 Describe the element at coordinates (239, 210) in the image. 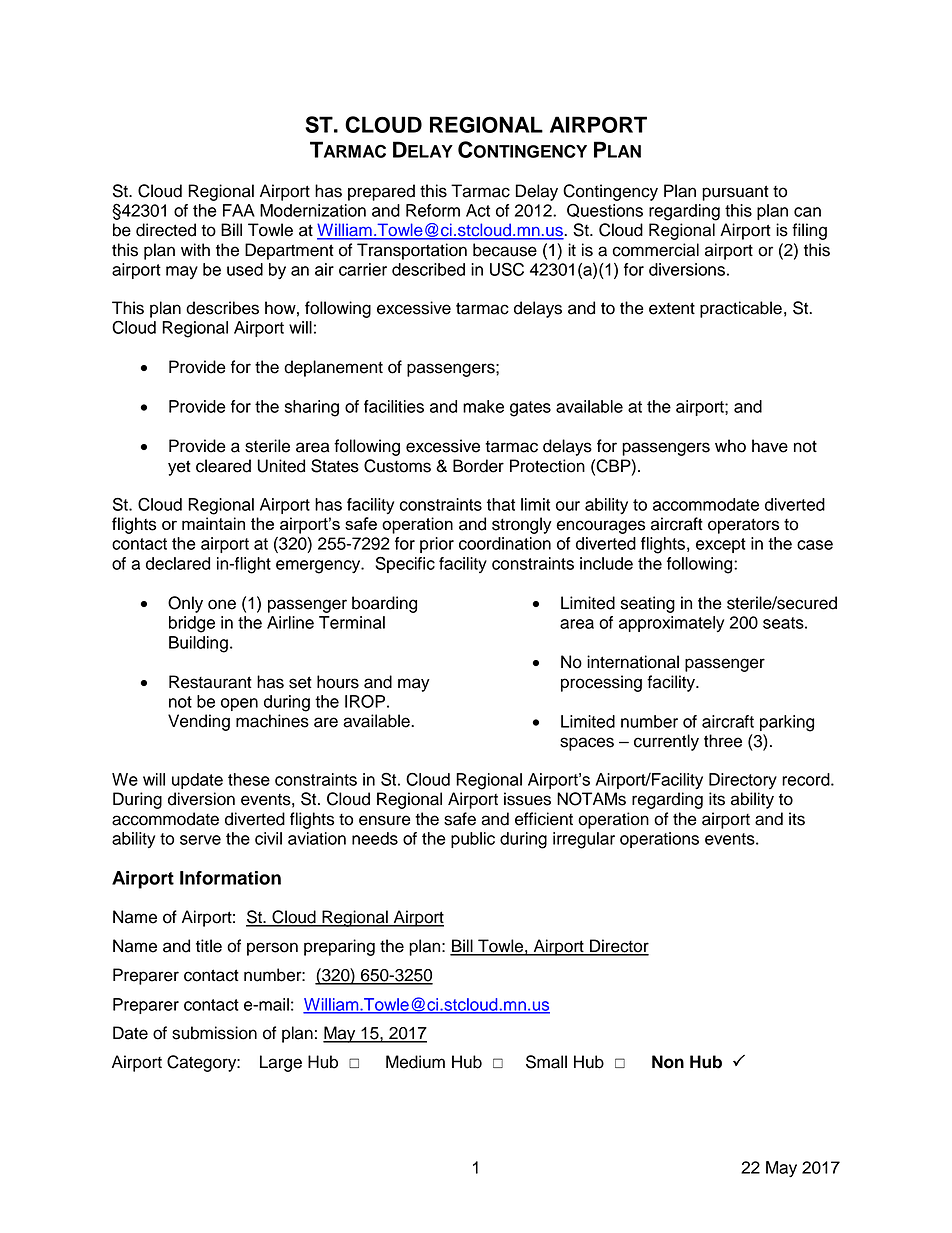

I see `FAA` at that location.
